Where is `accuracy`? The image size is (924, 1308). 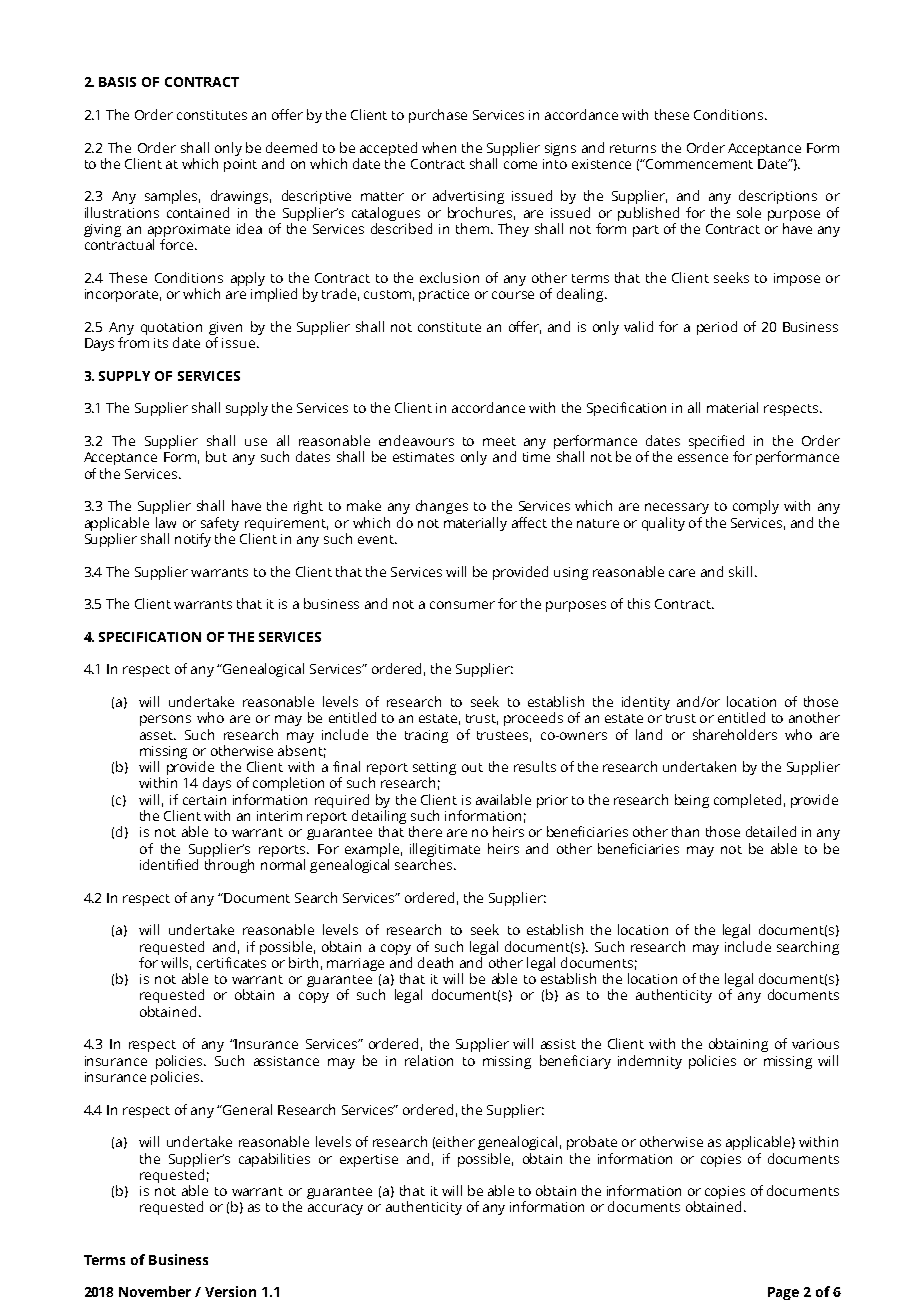 accuracy is located at coordinates (335, 1209).
